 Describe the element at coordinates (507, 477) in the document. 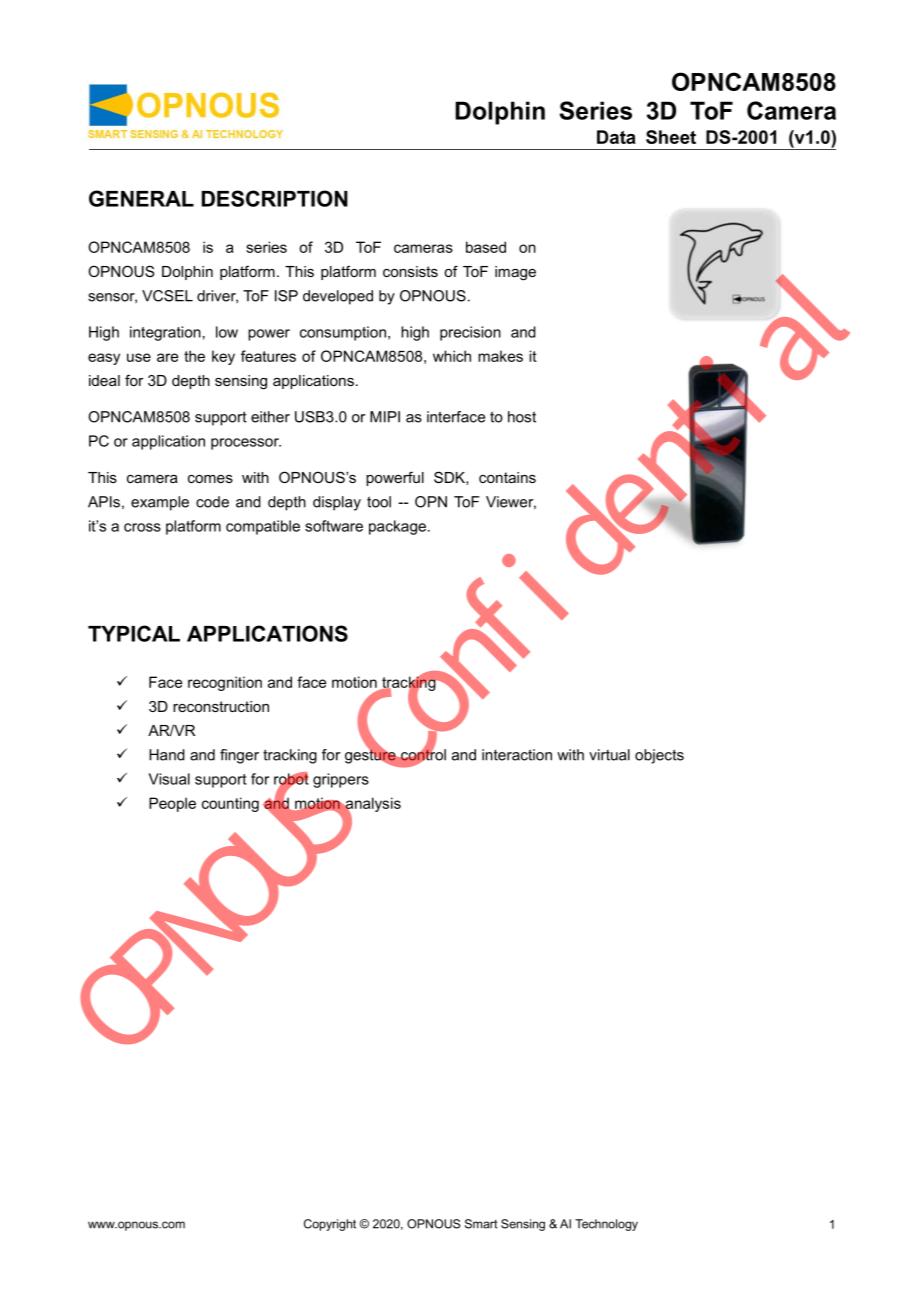

I see `contains` at that location.
